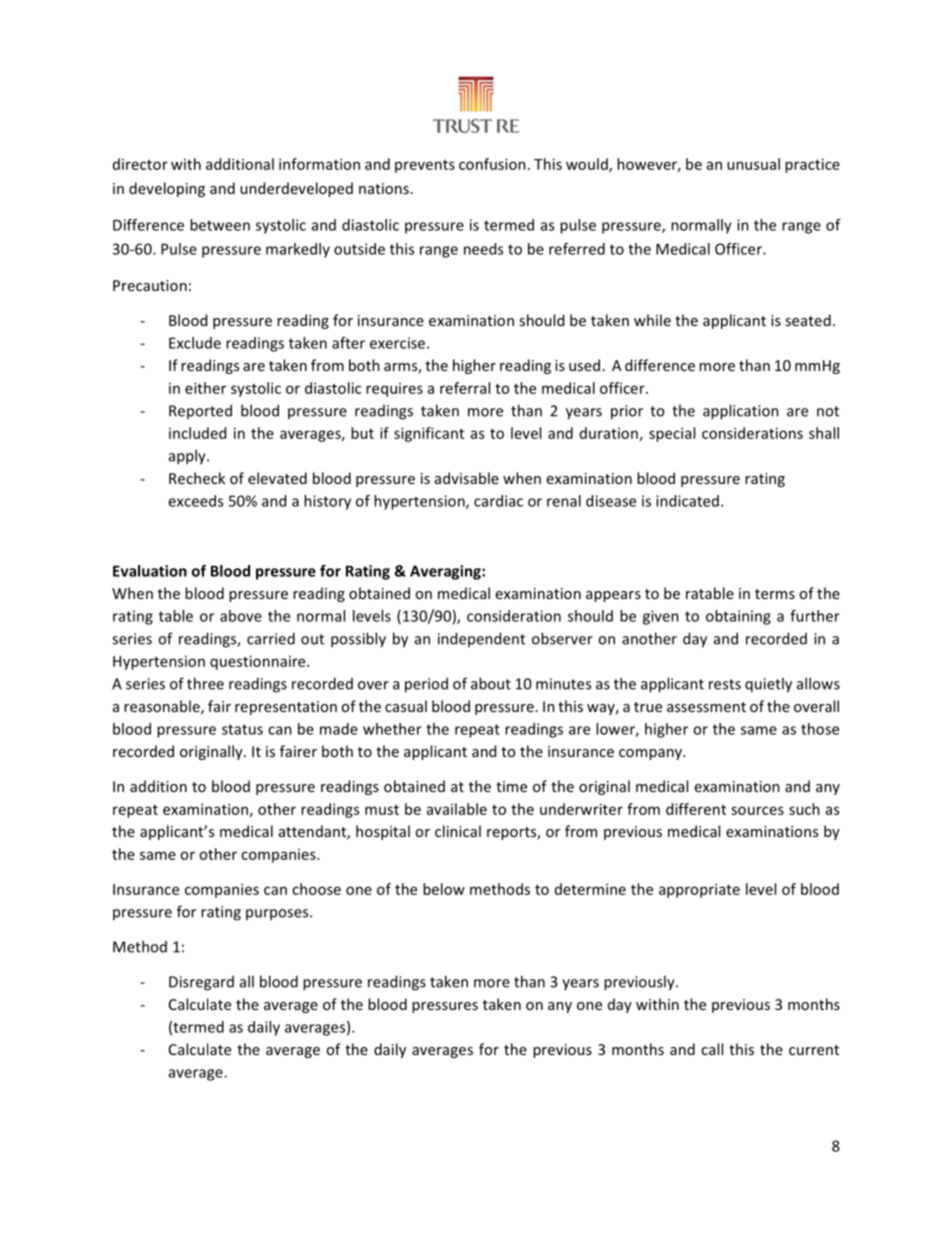  I want to click on cardiac, so click(498, 501).
